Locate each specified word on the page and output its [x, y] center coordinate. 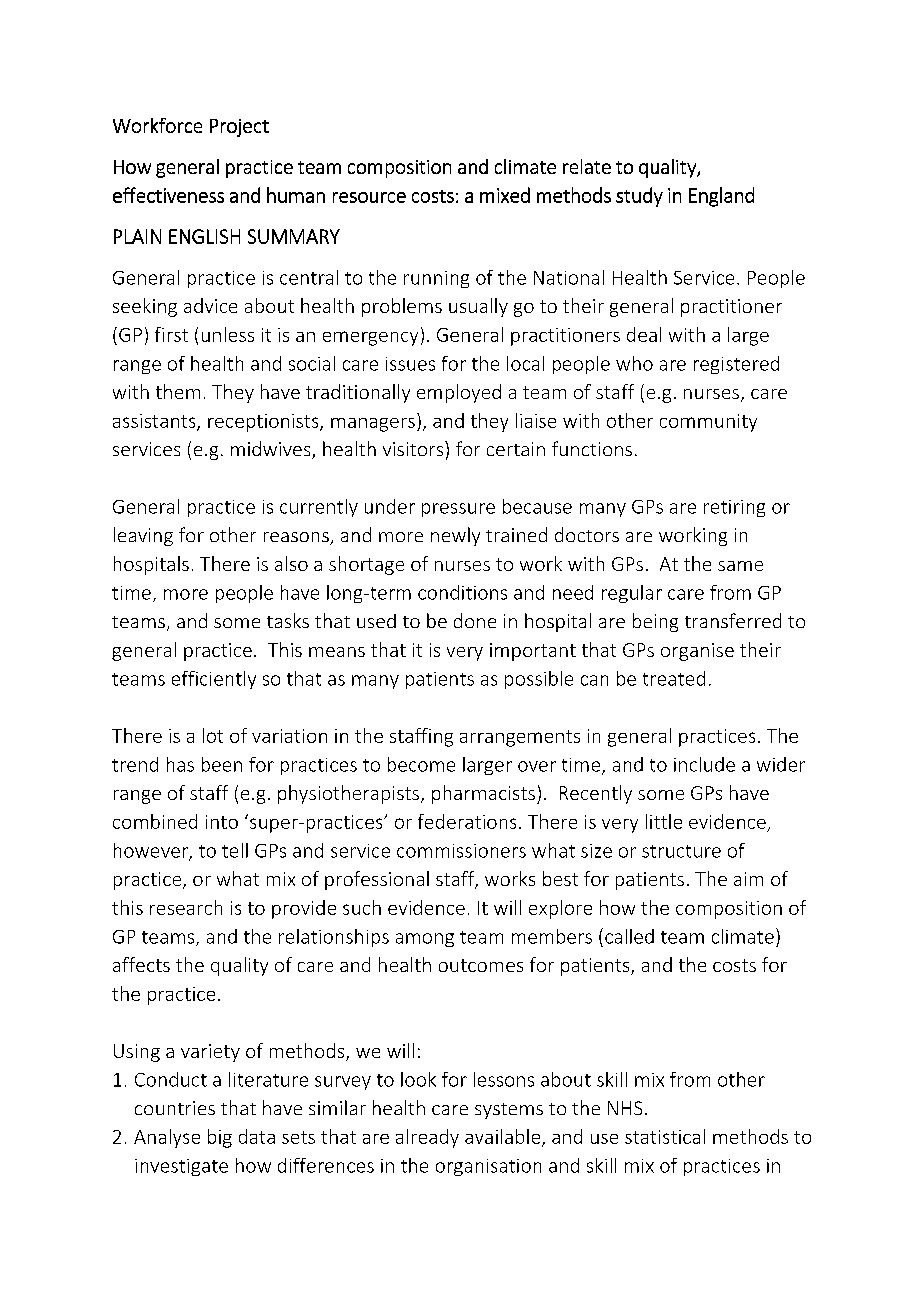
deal [644, 334]
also [291, 563]
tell [235, 850]
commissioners [461, 851]
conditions [462, 592]
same [740, 566]
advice [210, 305]
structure [681, 851]
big [220, 1138]
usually [478, 307]
